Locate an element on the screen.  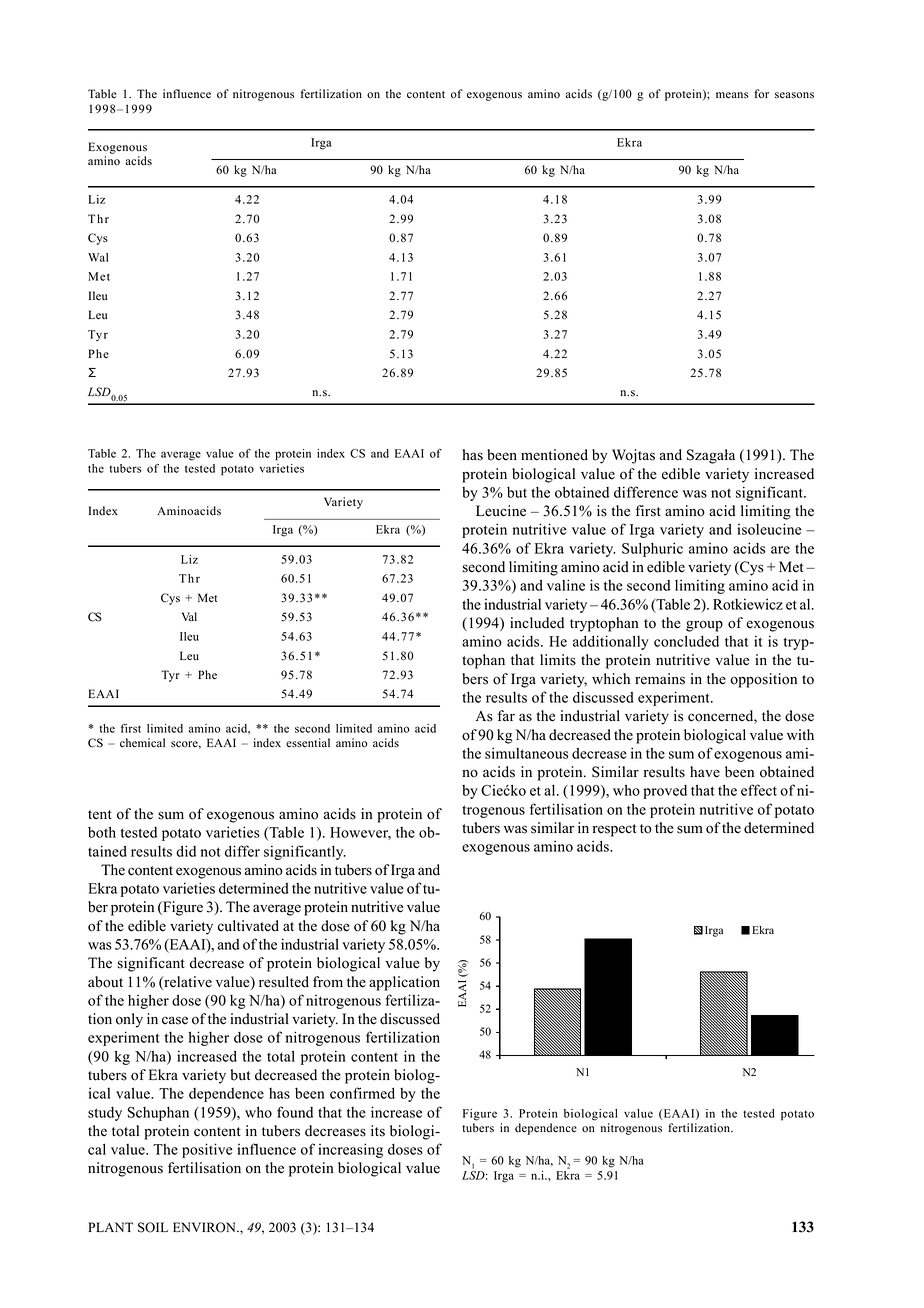
means is located at coordinates (732, 95).
